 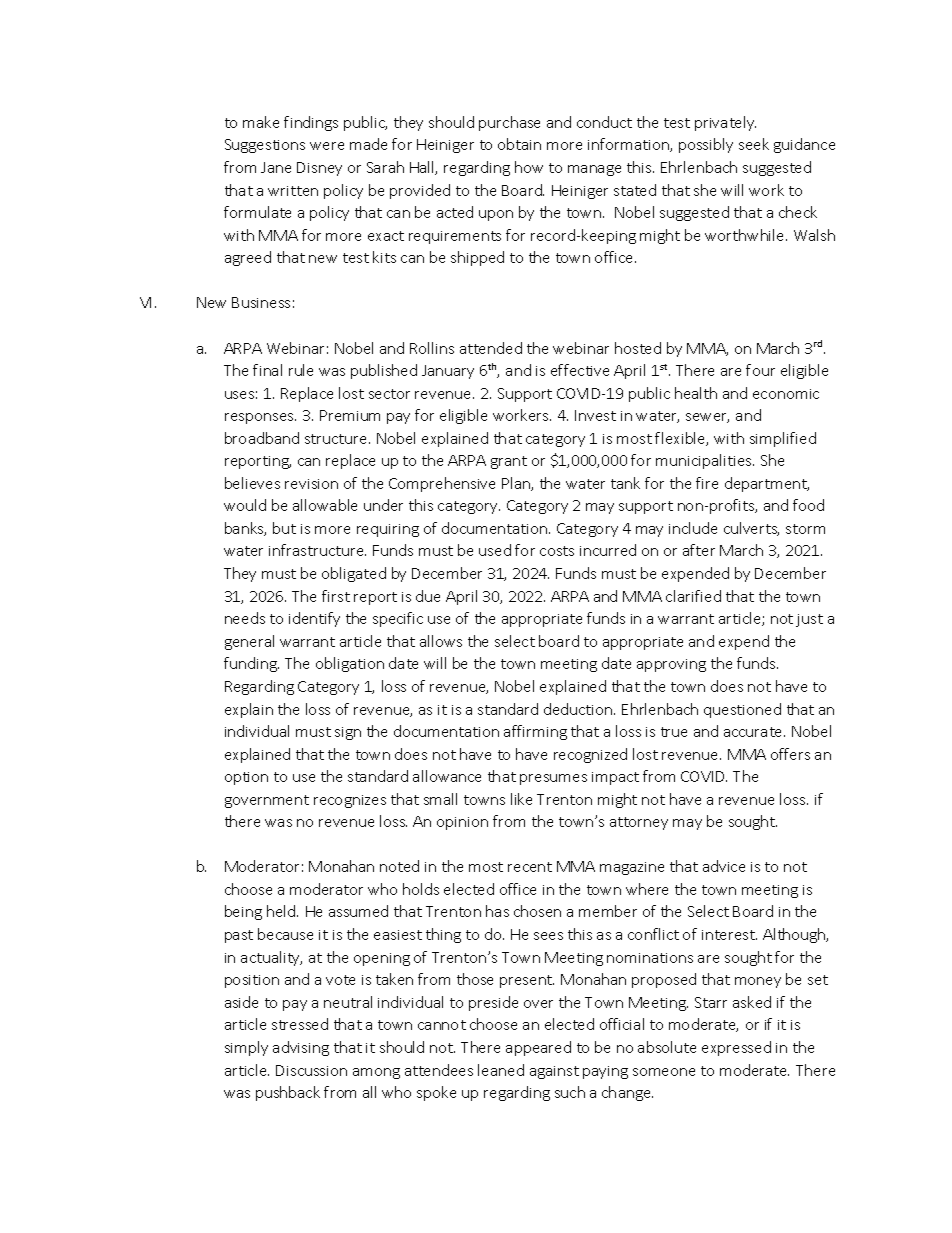 I want to click on seek, so click(x=754, y=144).
